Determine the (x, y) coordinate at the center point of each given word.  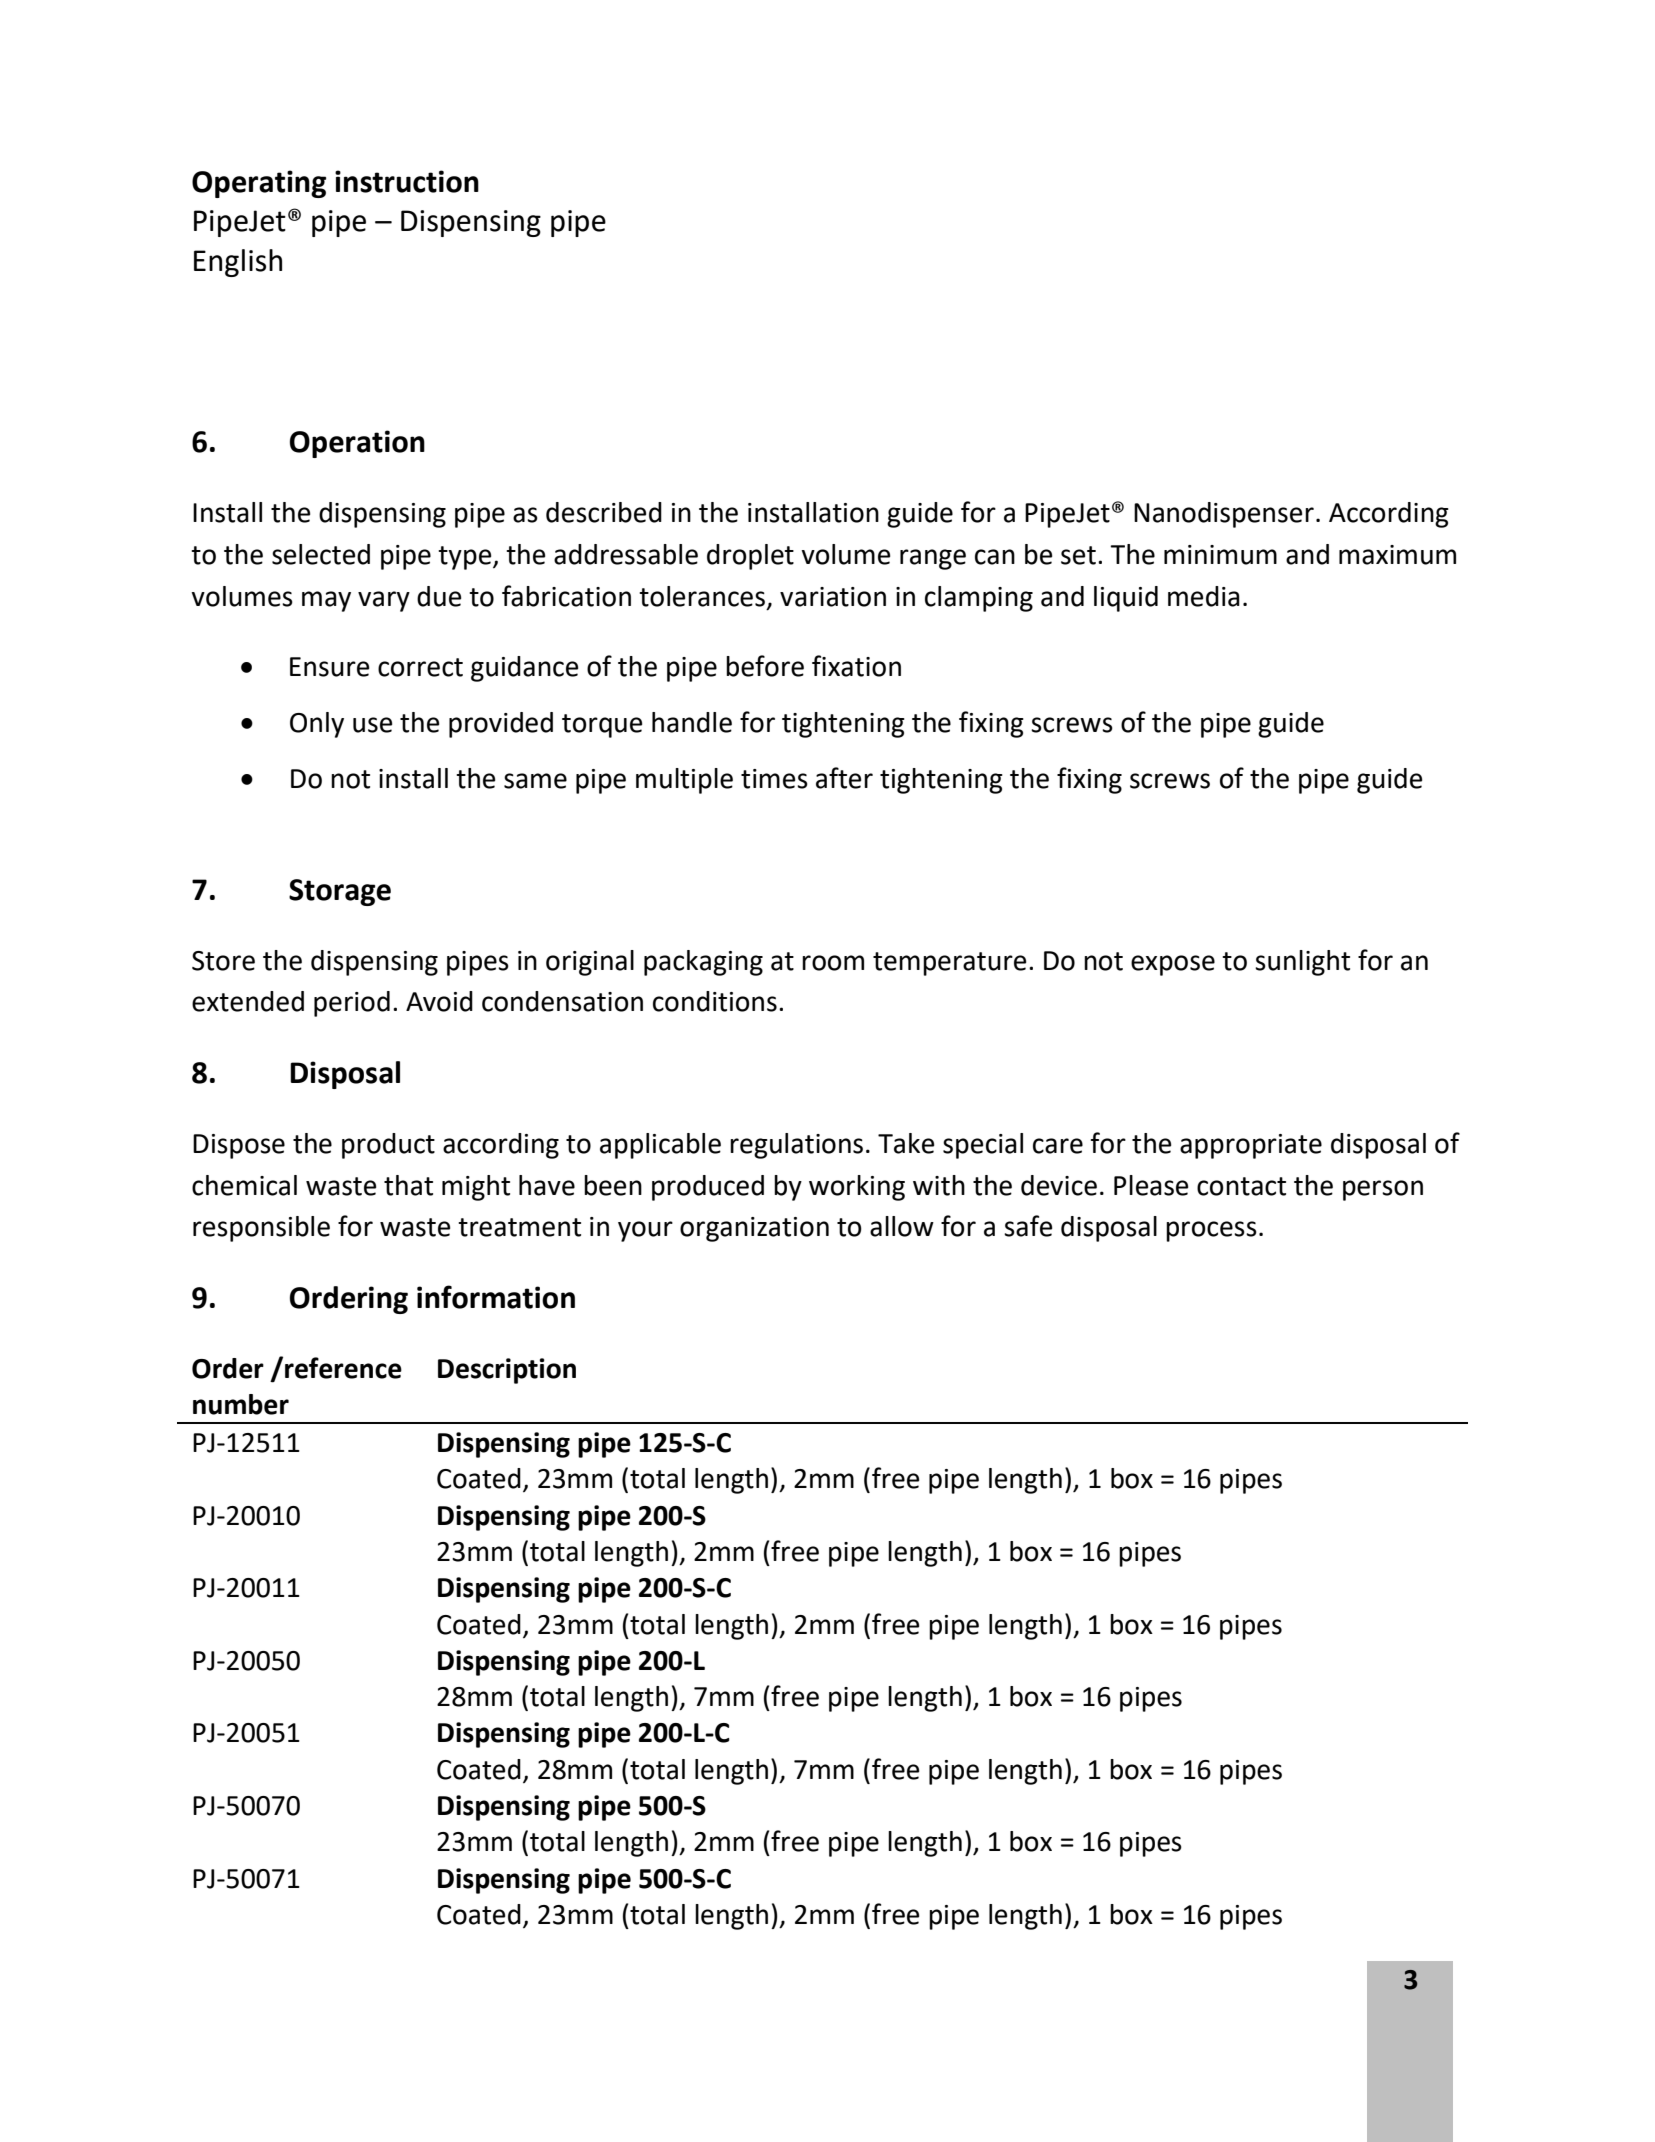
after (844, 778)
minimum (1220, 555)
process (1211, 1231)
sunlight (1302, 963)
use (372, 725)
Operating (259, 184)
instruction (407, 181)
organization (754, 1229)
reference (343, 1368)
